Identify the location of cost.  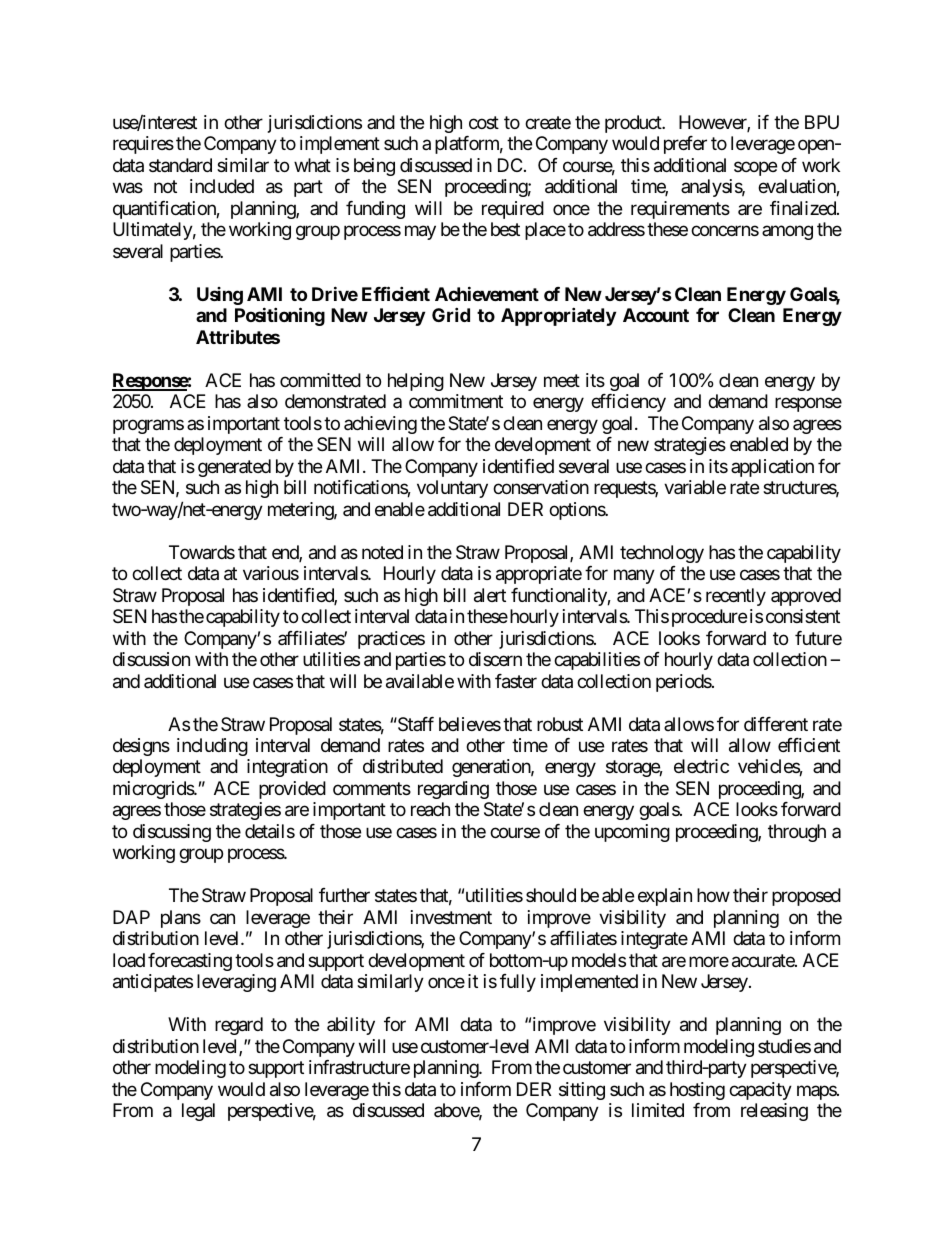
(484, 122).
